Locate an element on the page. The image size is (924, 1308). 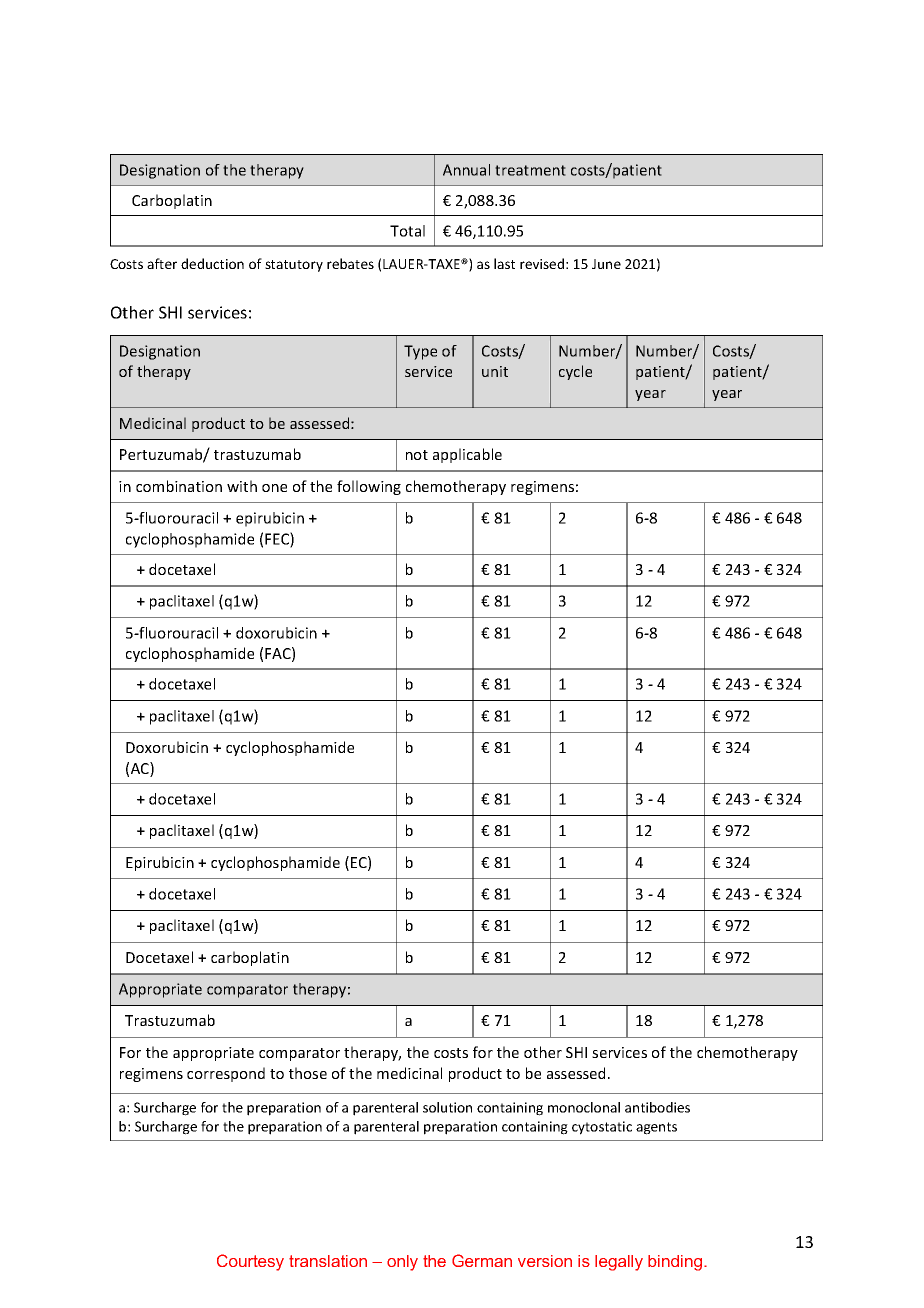
following is located at coordinates (369, 487).
